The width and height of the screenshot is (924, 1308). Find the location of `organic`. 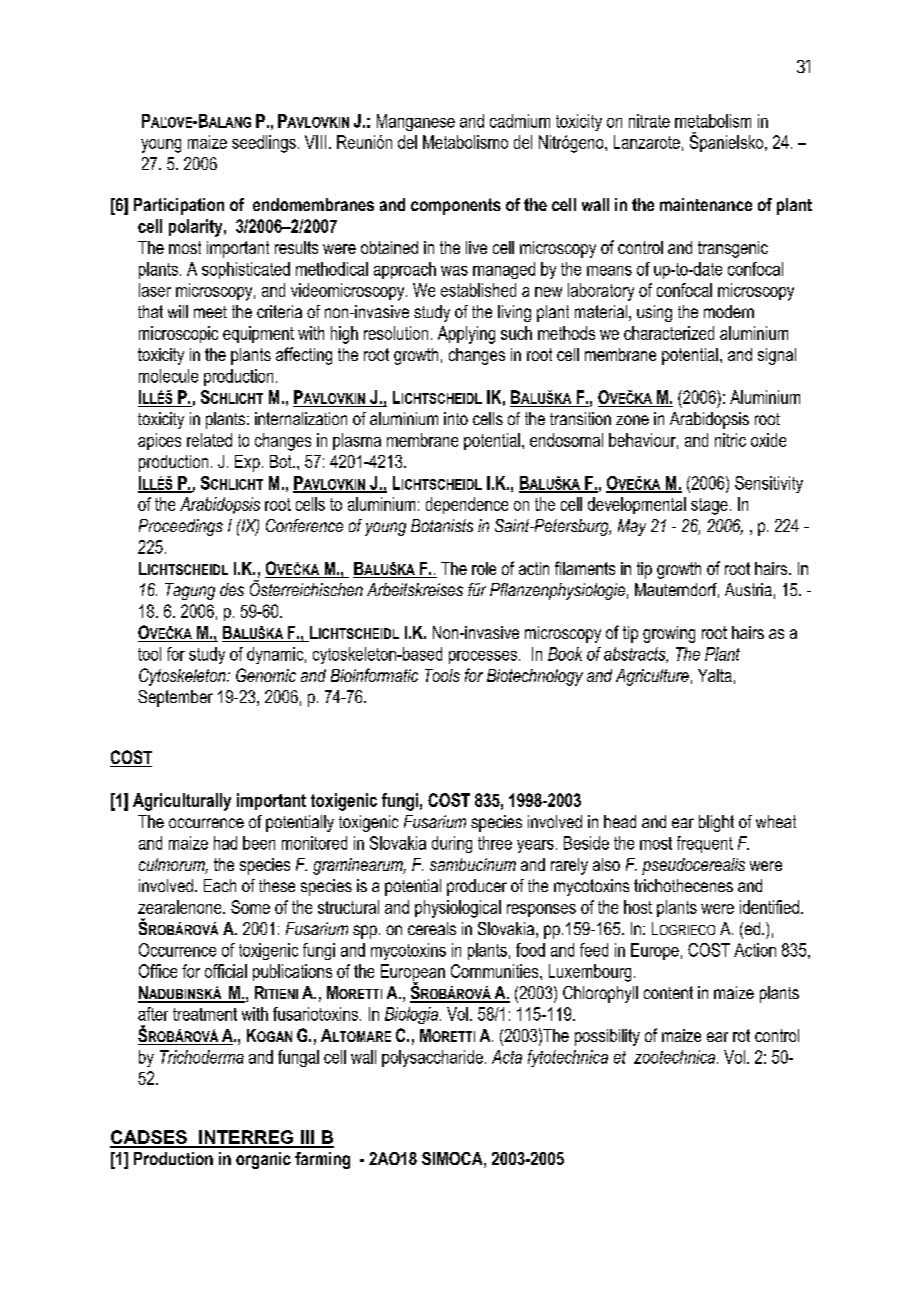

organic is located at coordinates (263, 1160).
